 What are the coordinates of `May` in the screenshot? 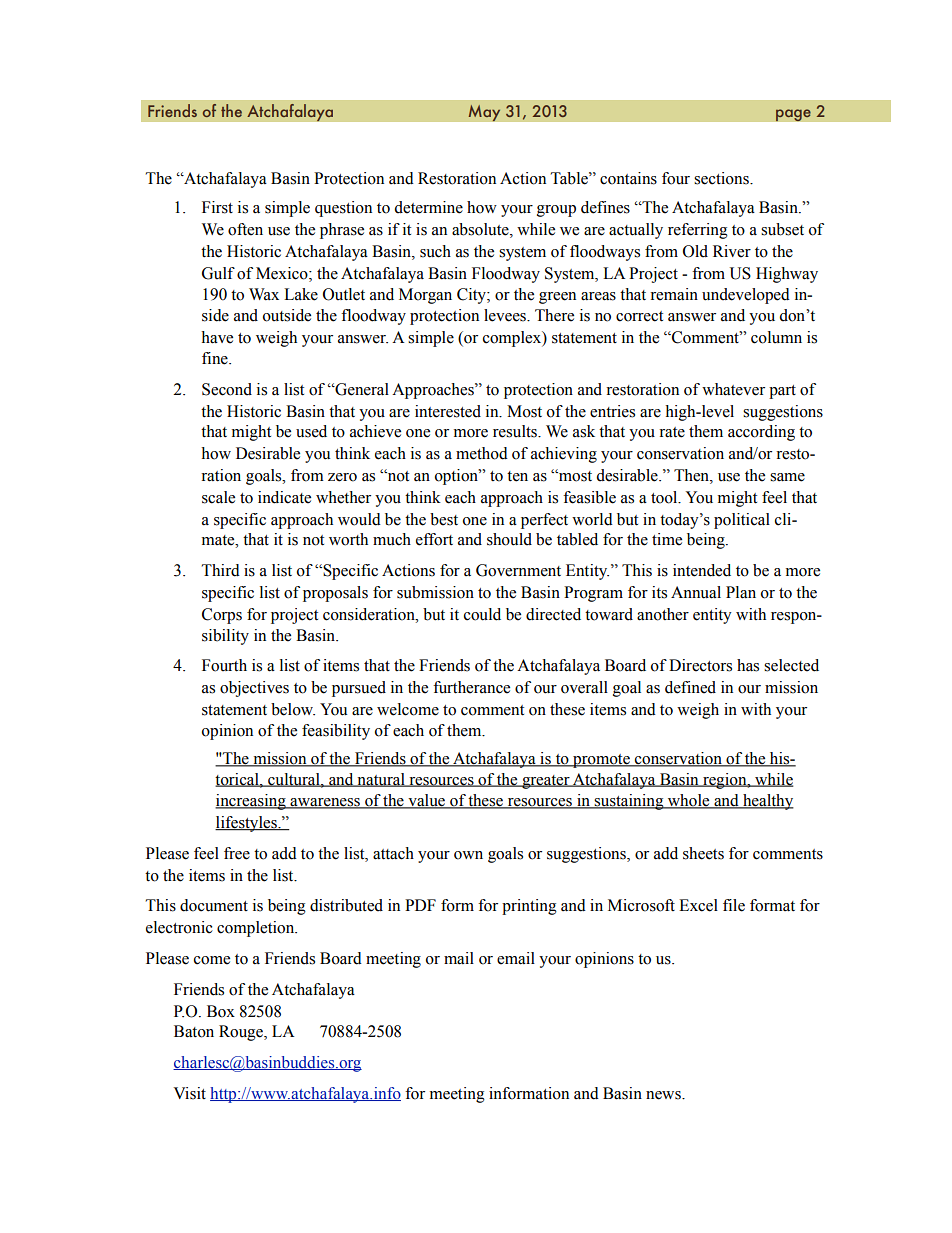 It's located at (484, 113).
